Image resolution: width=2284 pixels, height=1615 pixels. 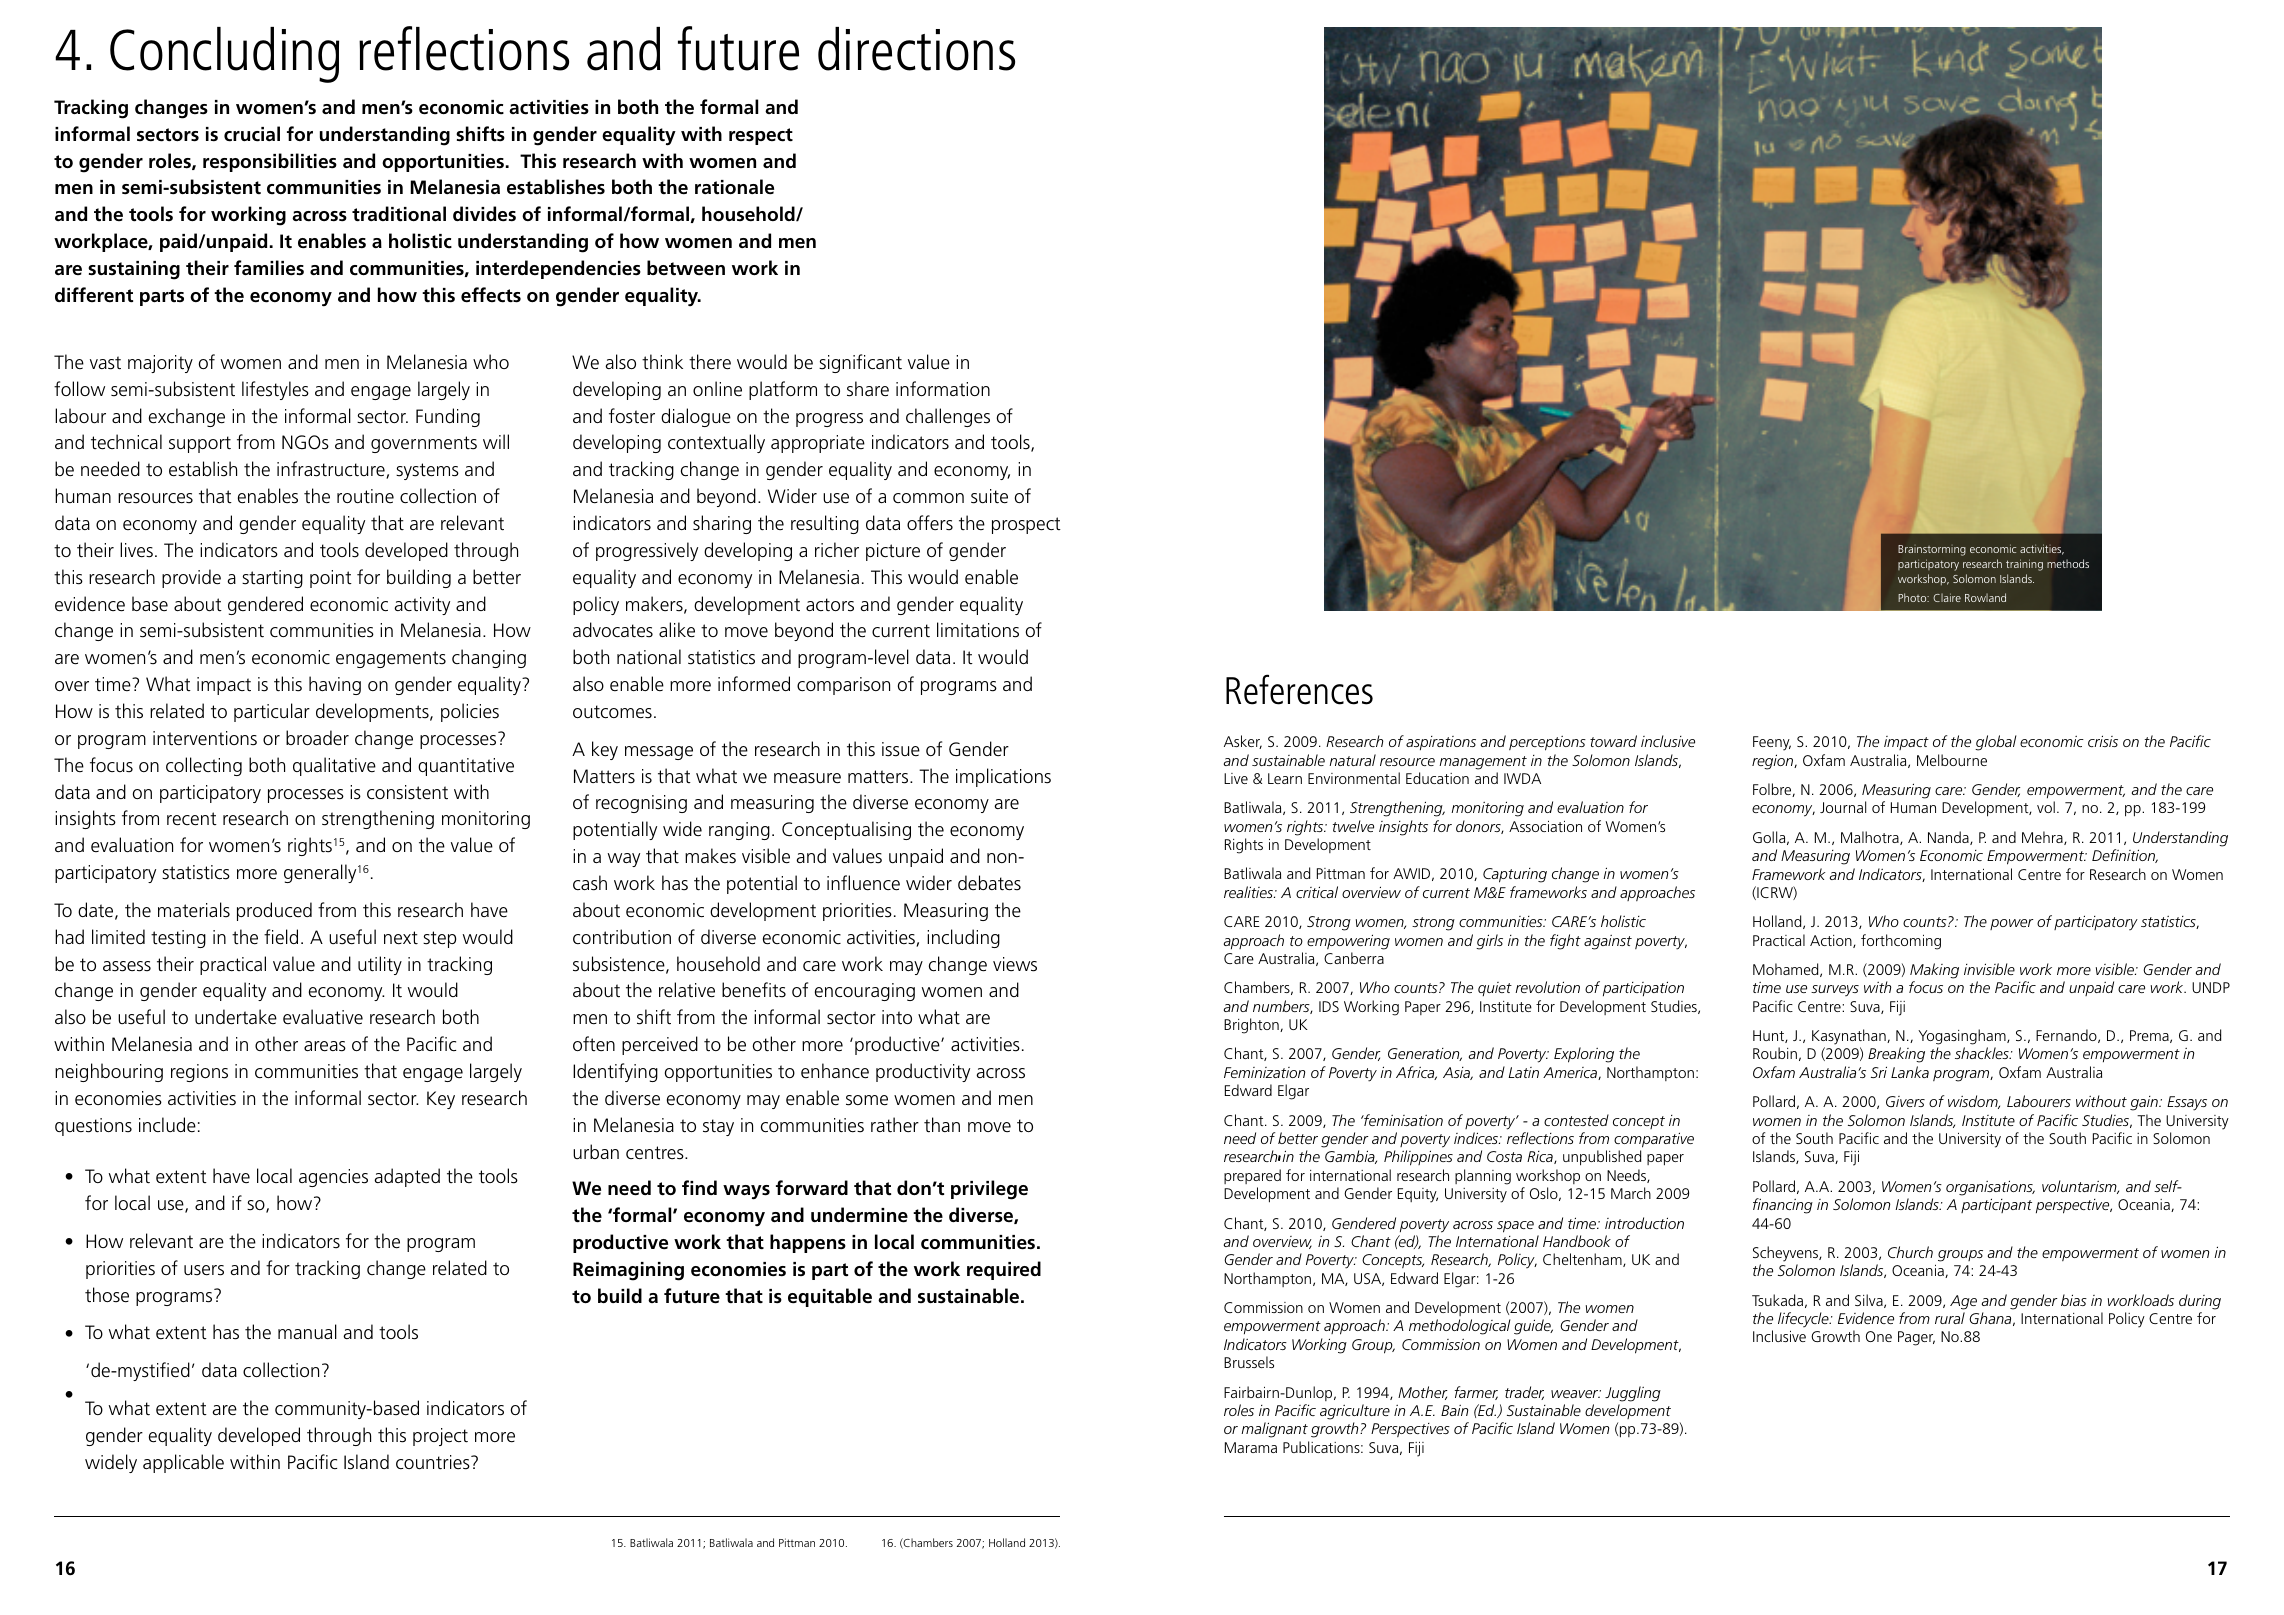 I want to click on project, so click(x=440, y=1437).
